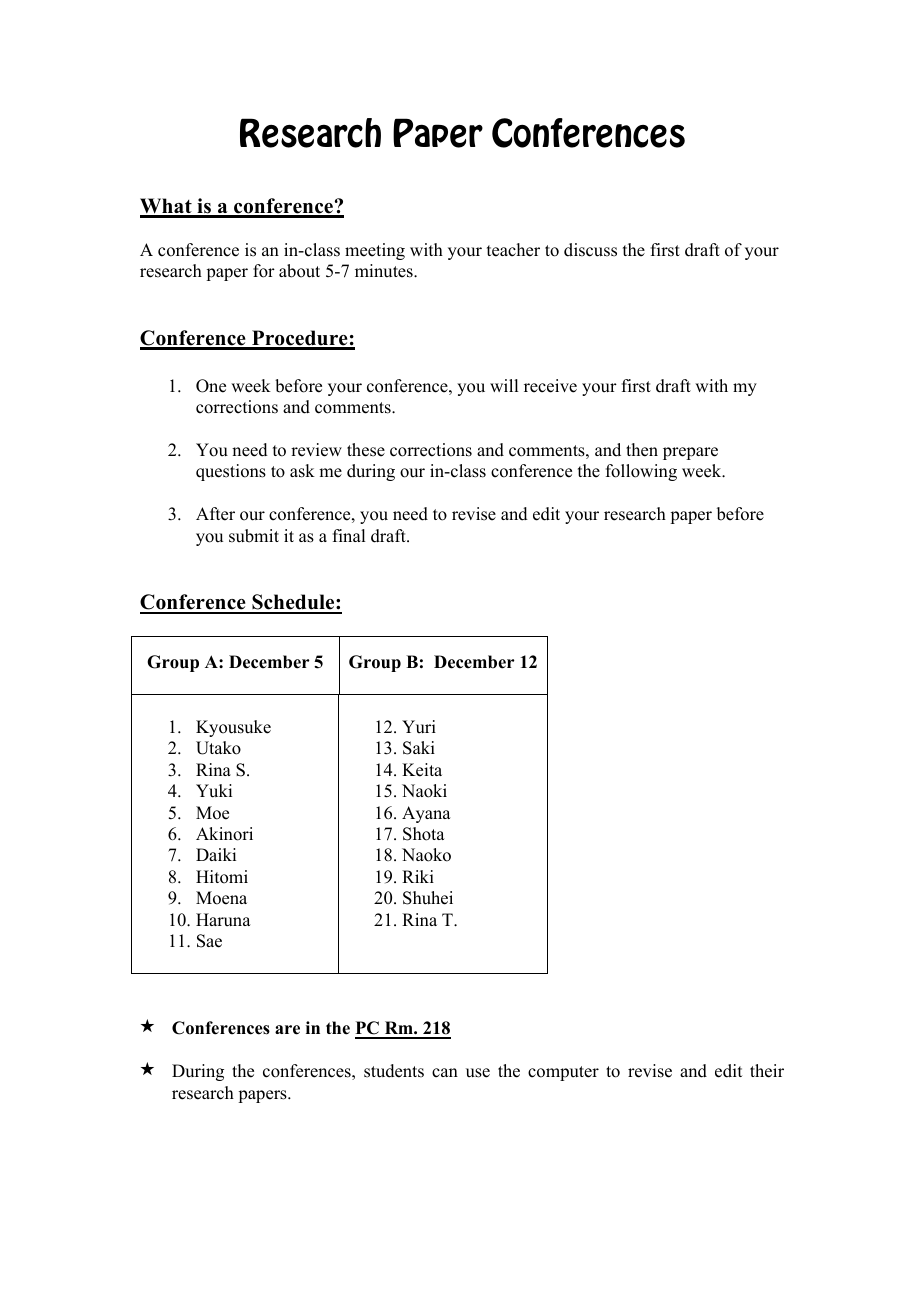 This document has height=1308, width=924. What do you see at coordinates (254, 536) in the document?
I see `submit` at bounding box center [254, 536].
